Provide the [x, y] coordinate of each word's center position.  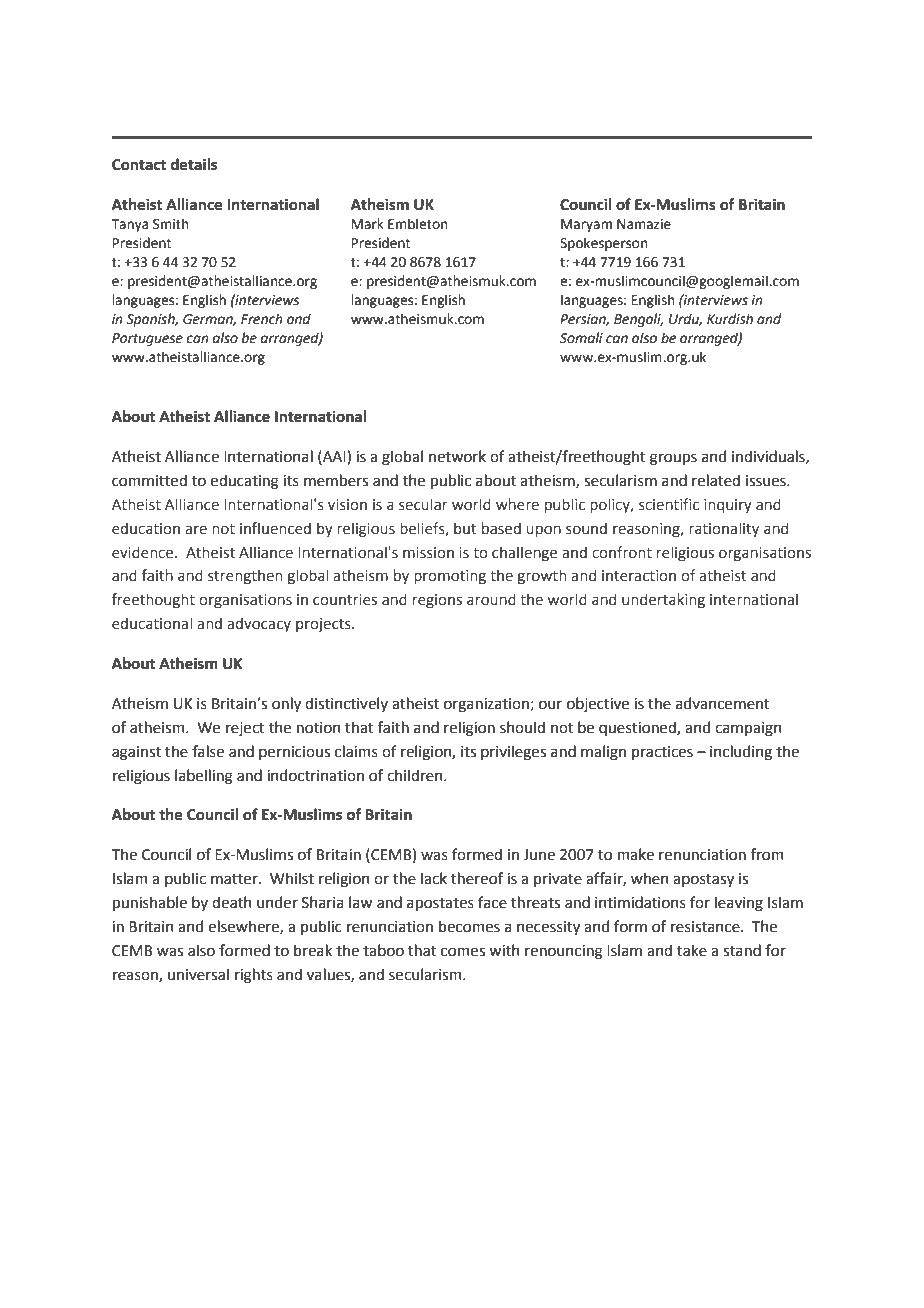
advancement [723, 703]
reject [245, 729]
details [194, 164]
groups [673, 459]
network [457, 456]
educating [245, 482]
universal [198, 974]
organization [487, 705]
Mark [368, 223]
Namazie [644, 224]
